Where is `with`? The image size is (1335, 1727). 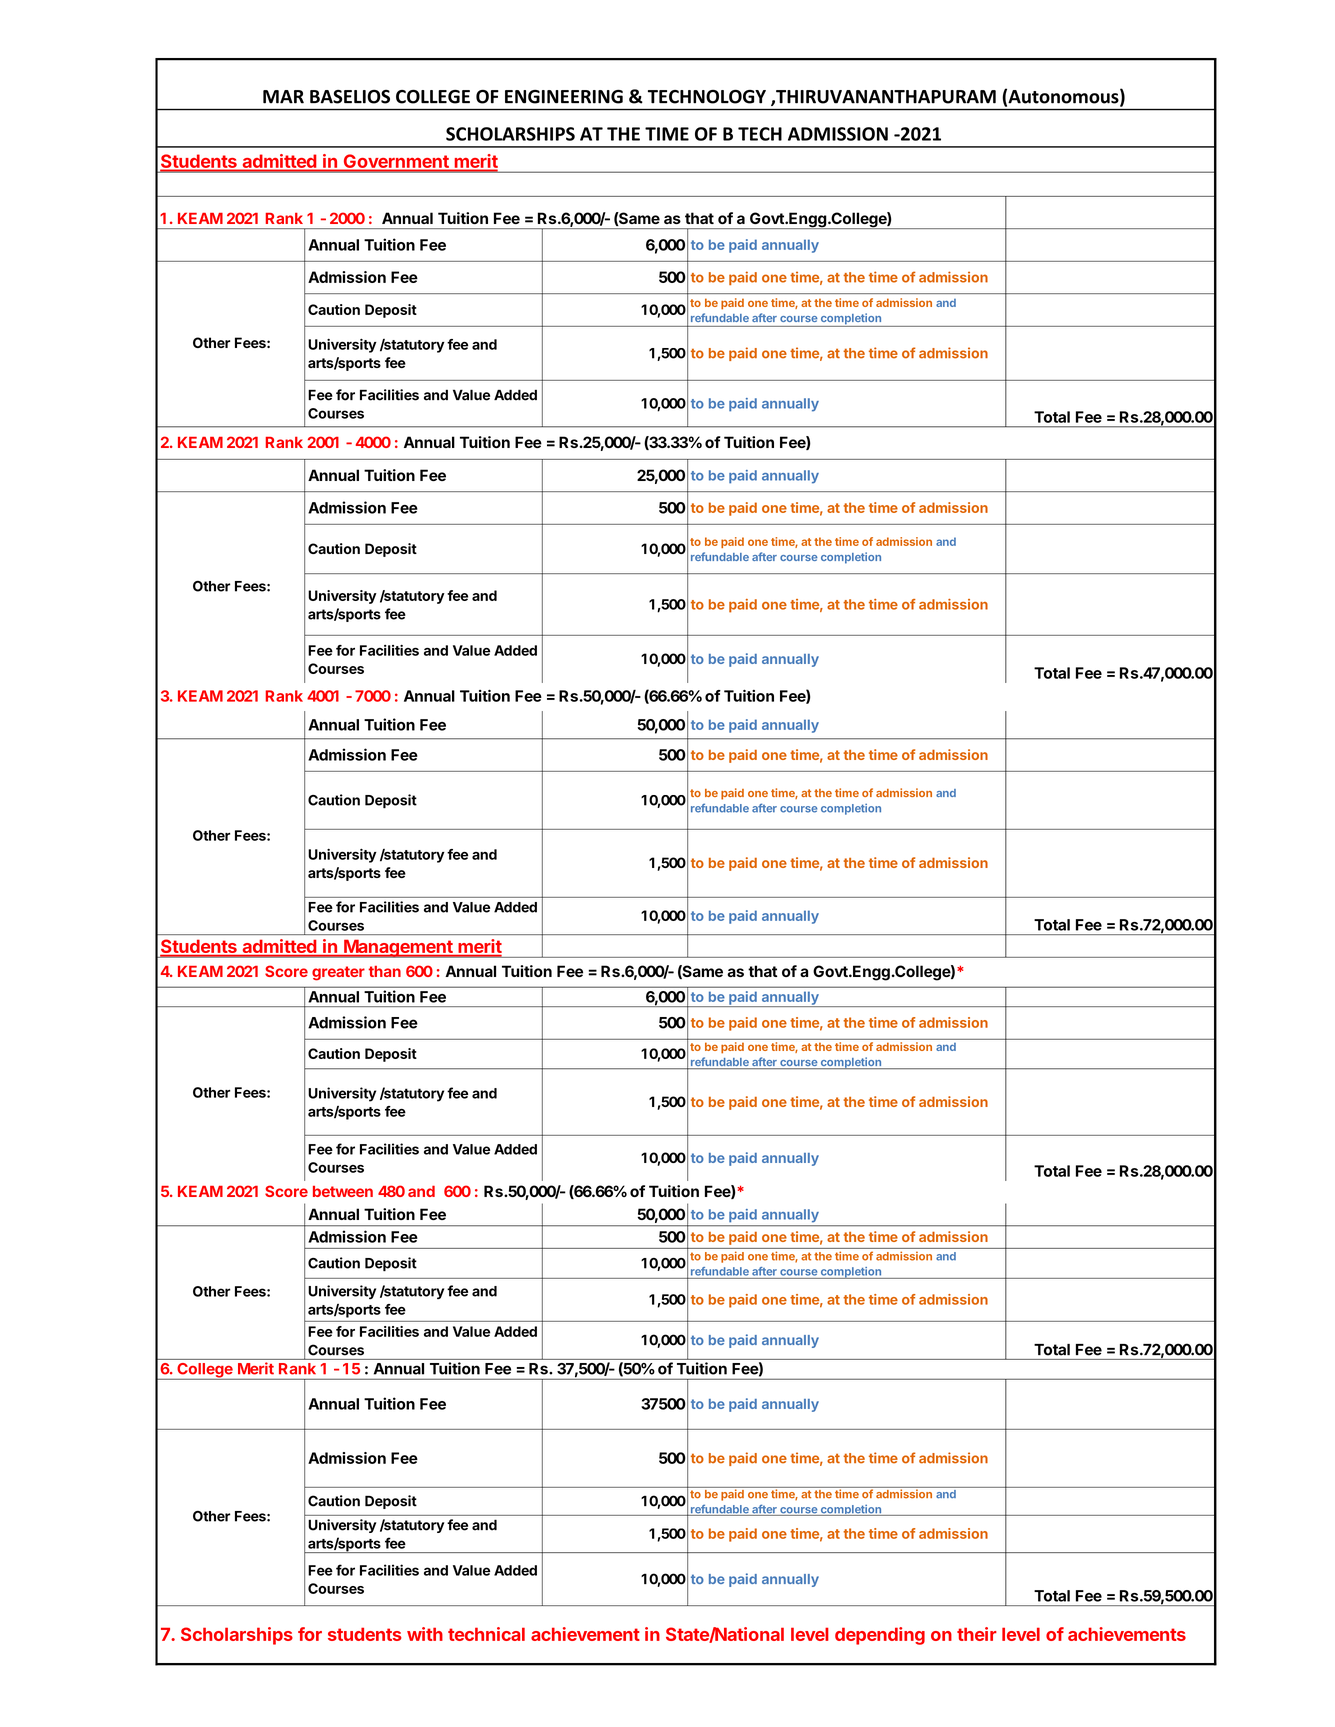 with is located at coordinates (425, 1634).
